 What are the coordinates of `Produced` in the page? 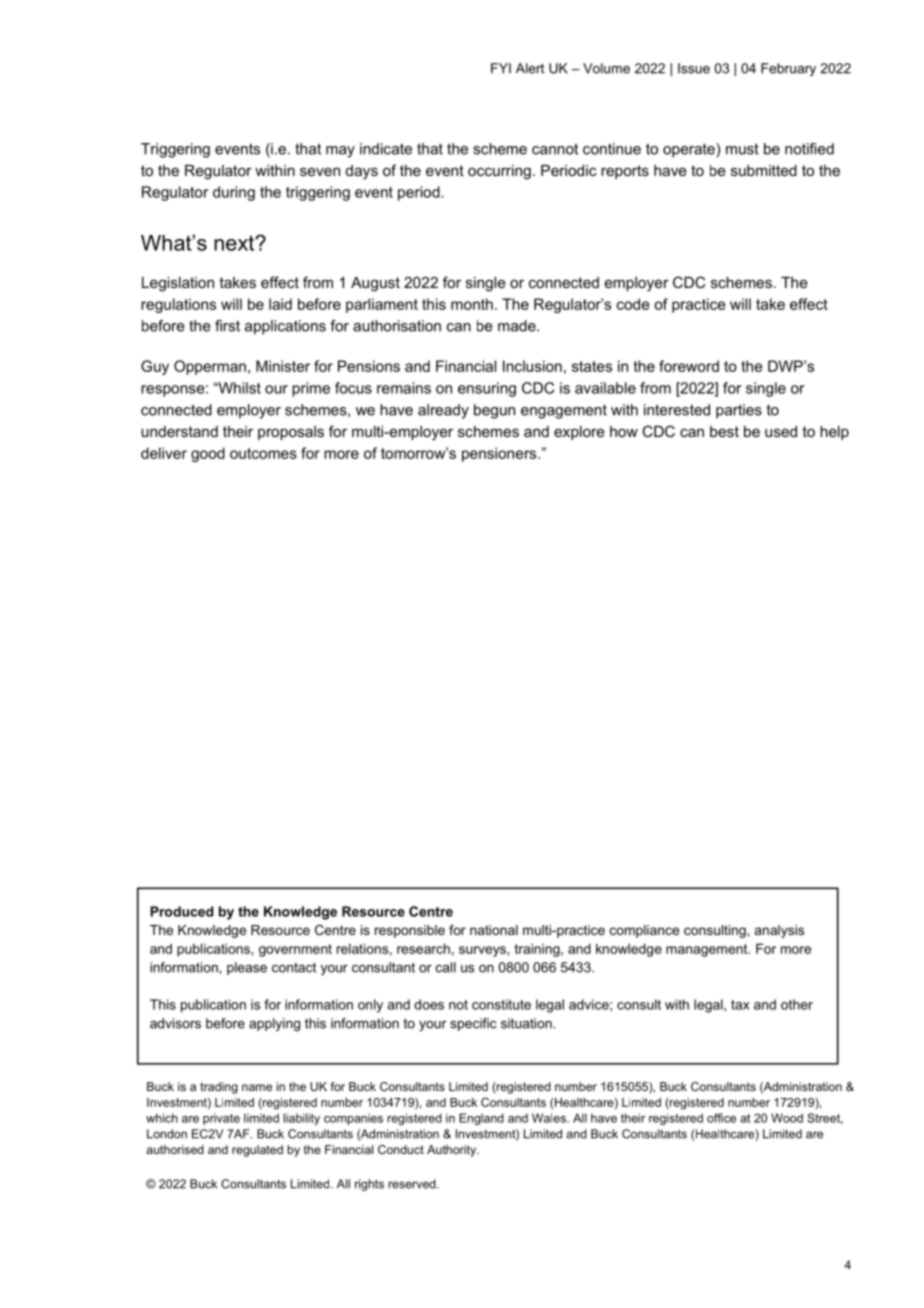 It's located at (181, 911).
